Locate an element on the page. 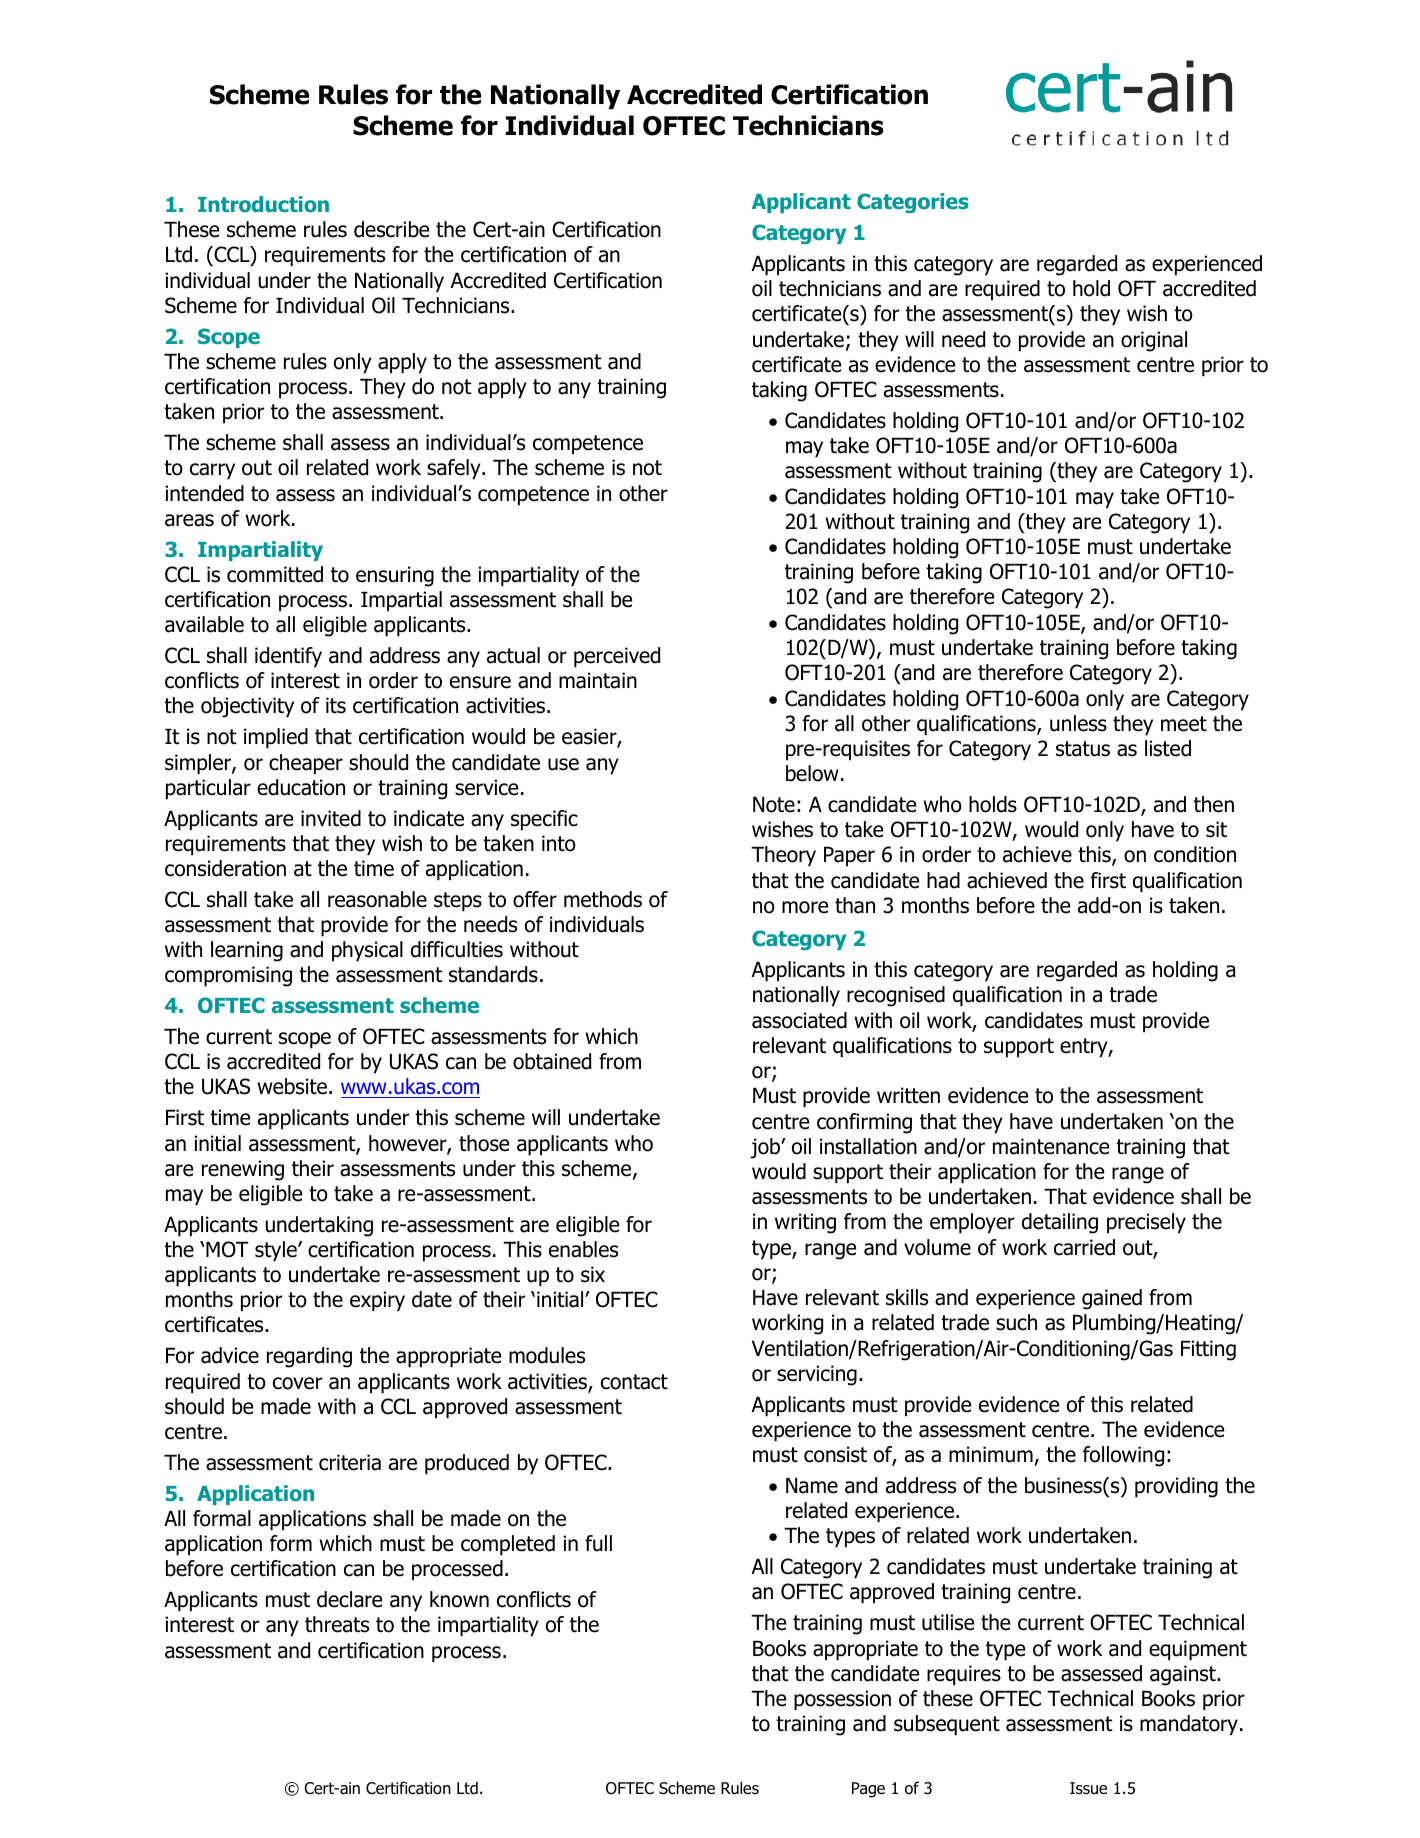 The height and width of the image is (1838, 1420). Note is located at coordinates (774, 805).
